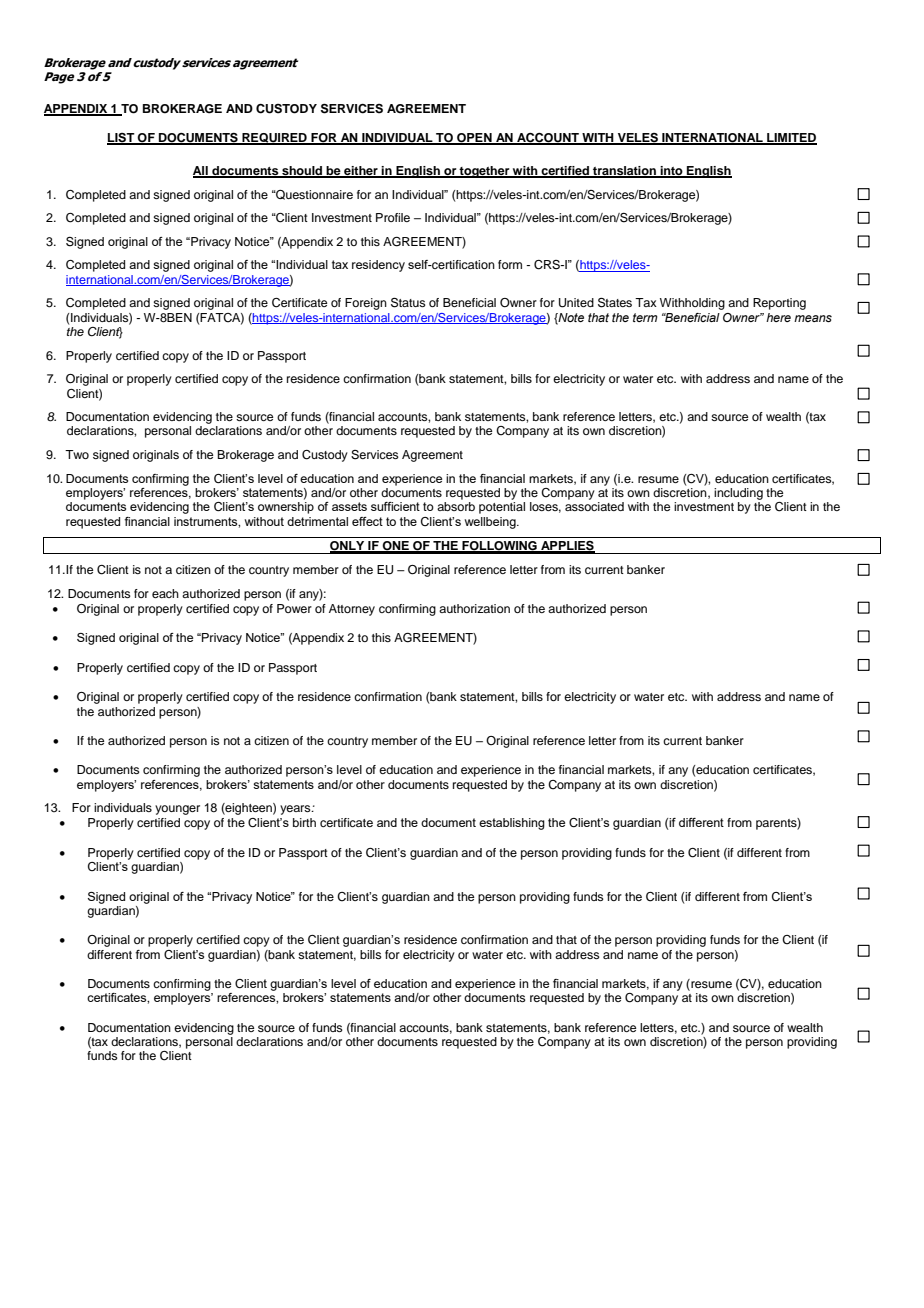 The height and width of the document is (1308, 924). I want to click on birth, so click(304, 822).
